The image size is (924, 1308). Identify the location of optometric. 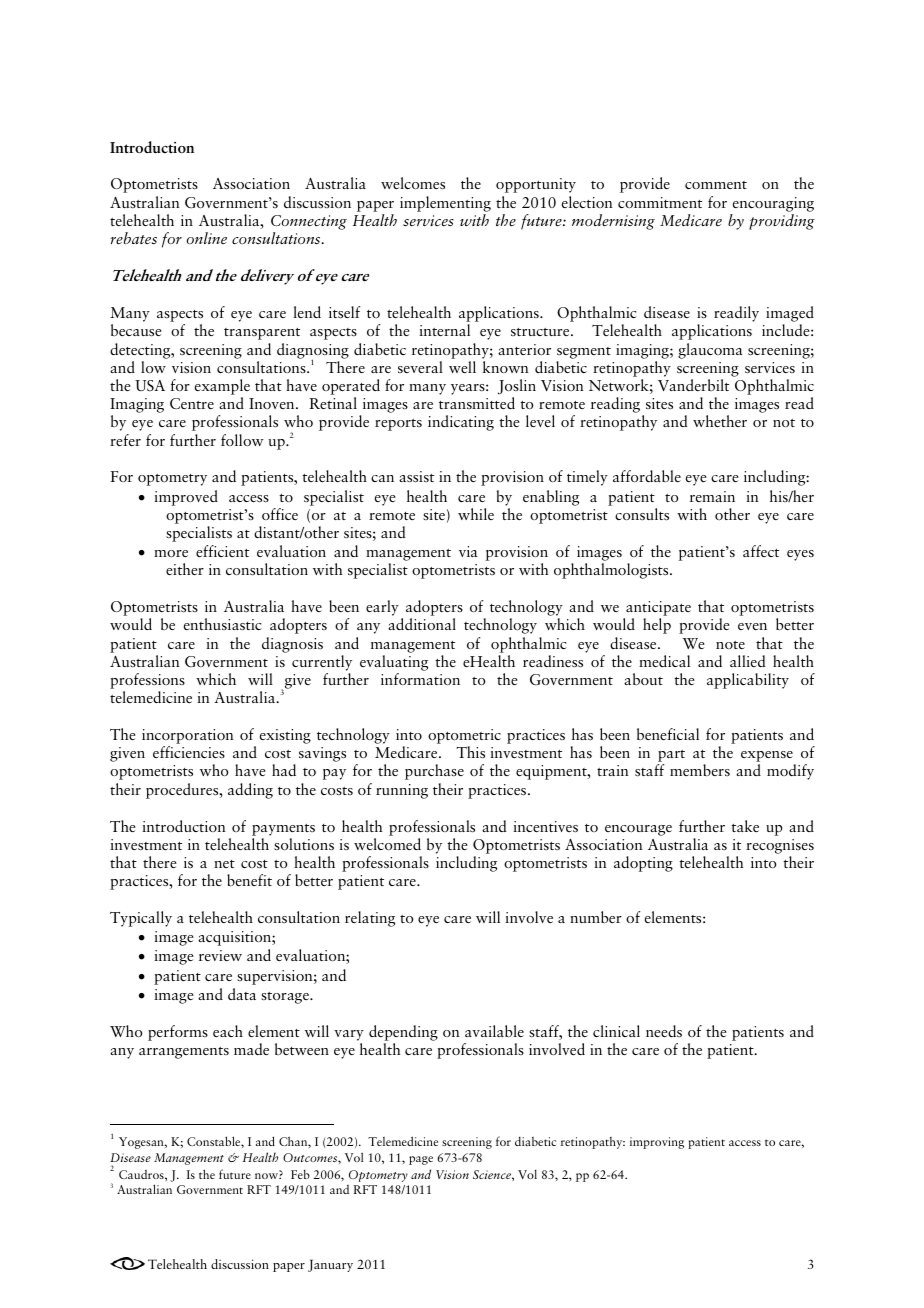
(464, 738).
